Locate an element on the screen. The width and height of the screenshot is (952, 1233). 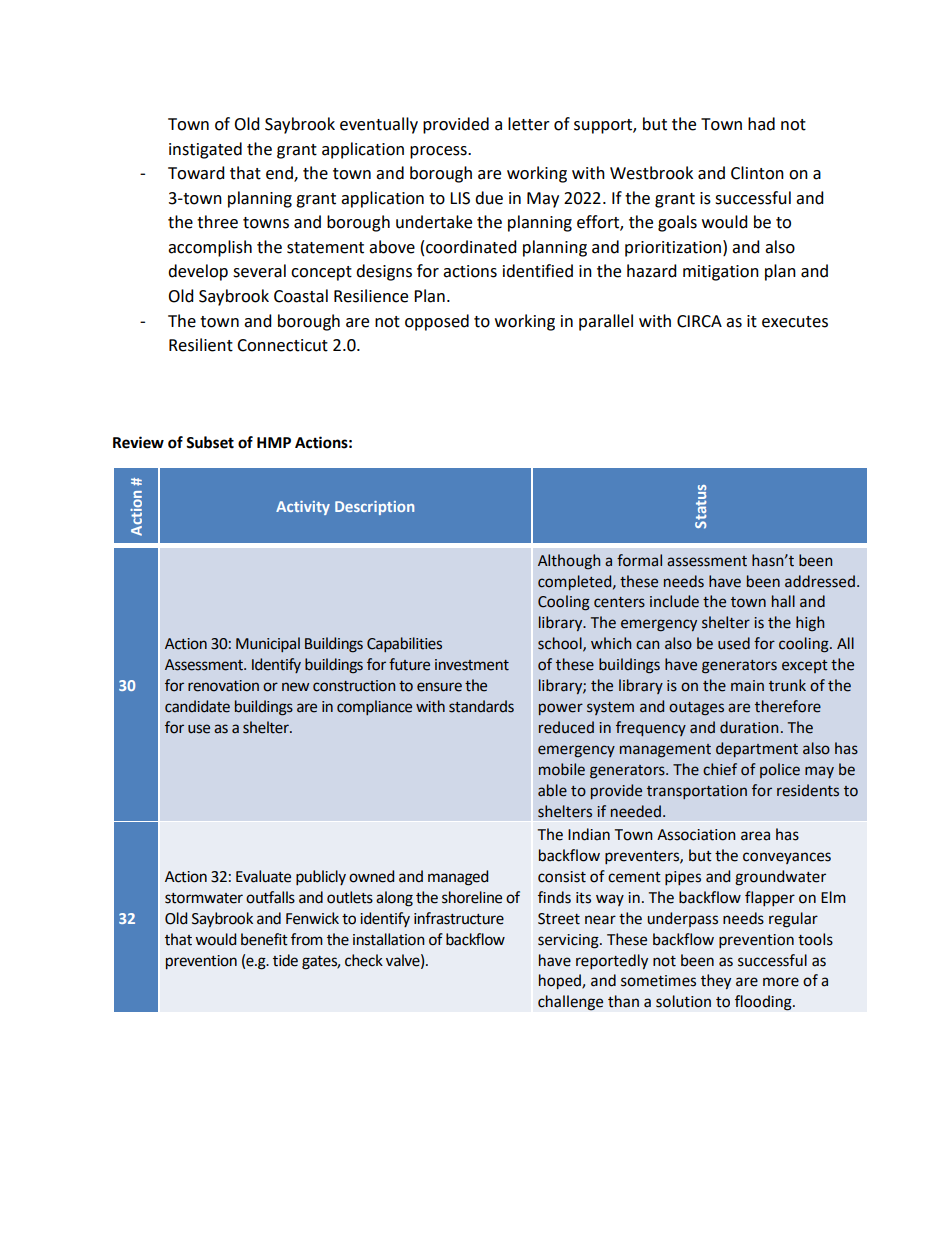
Clinton is located at coordinates (757, 173).
